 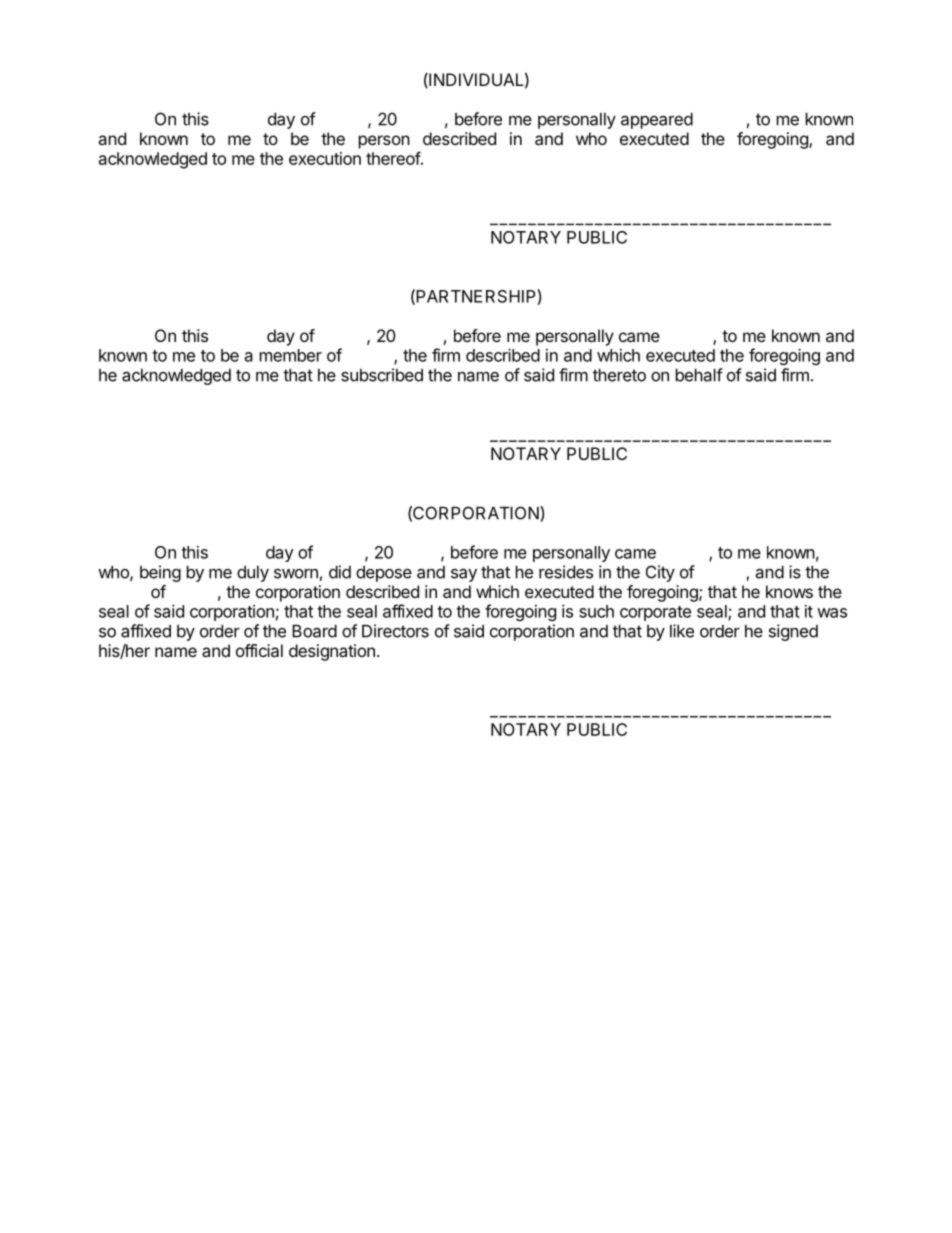 What do you see at coordinates (382, 375) in the screenshot?
I see `subscribed` at bounding box center [382, 375].
